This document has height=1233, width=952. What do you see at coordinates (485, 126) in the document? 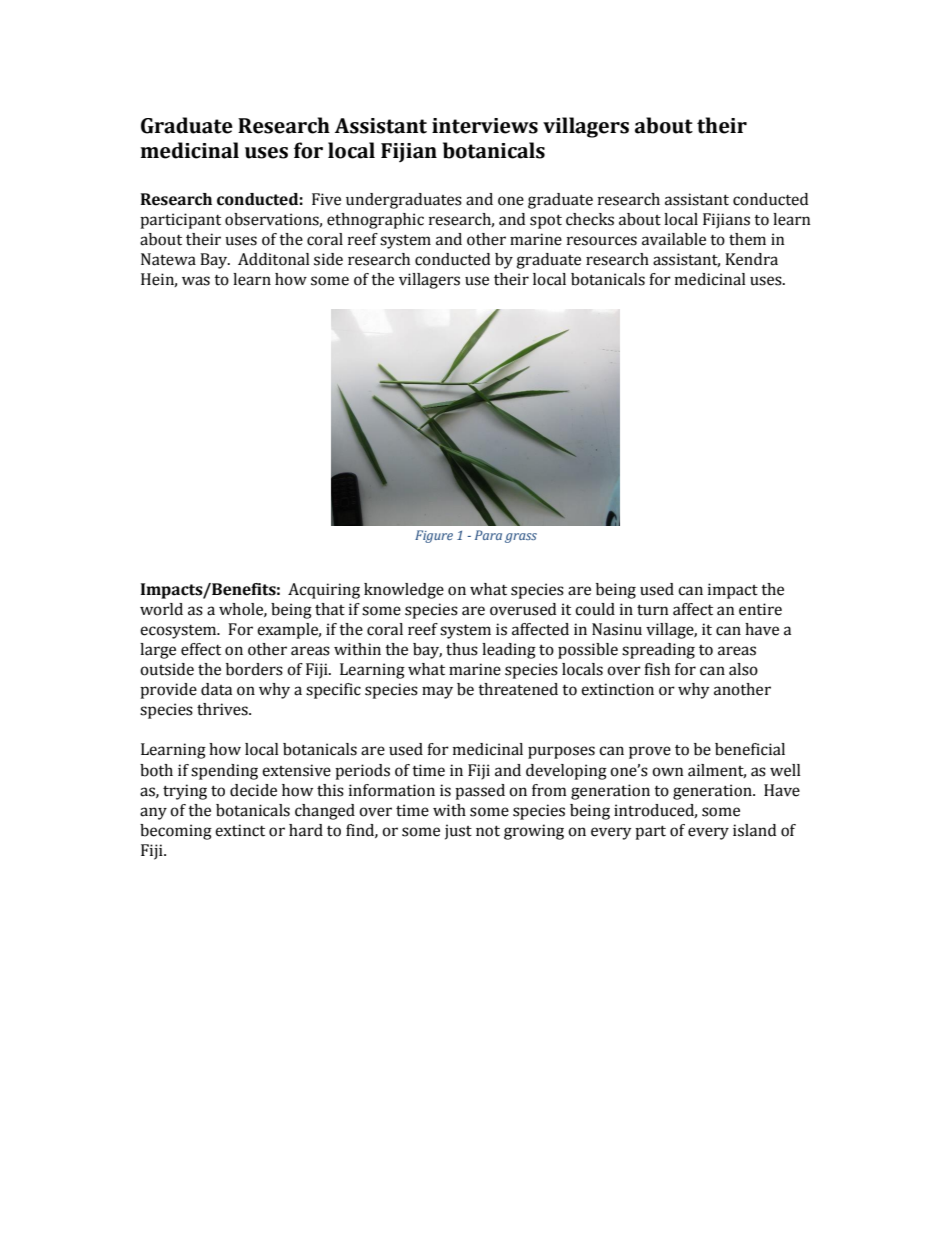
I see `interviews` at bounding box center [485, 126].
